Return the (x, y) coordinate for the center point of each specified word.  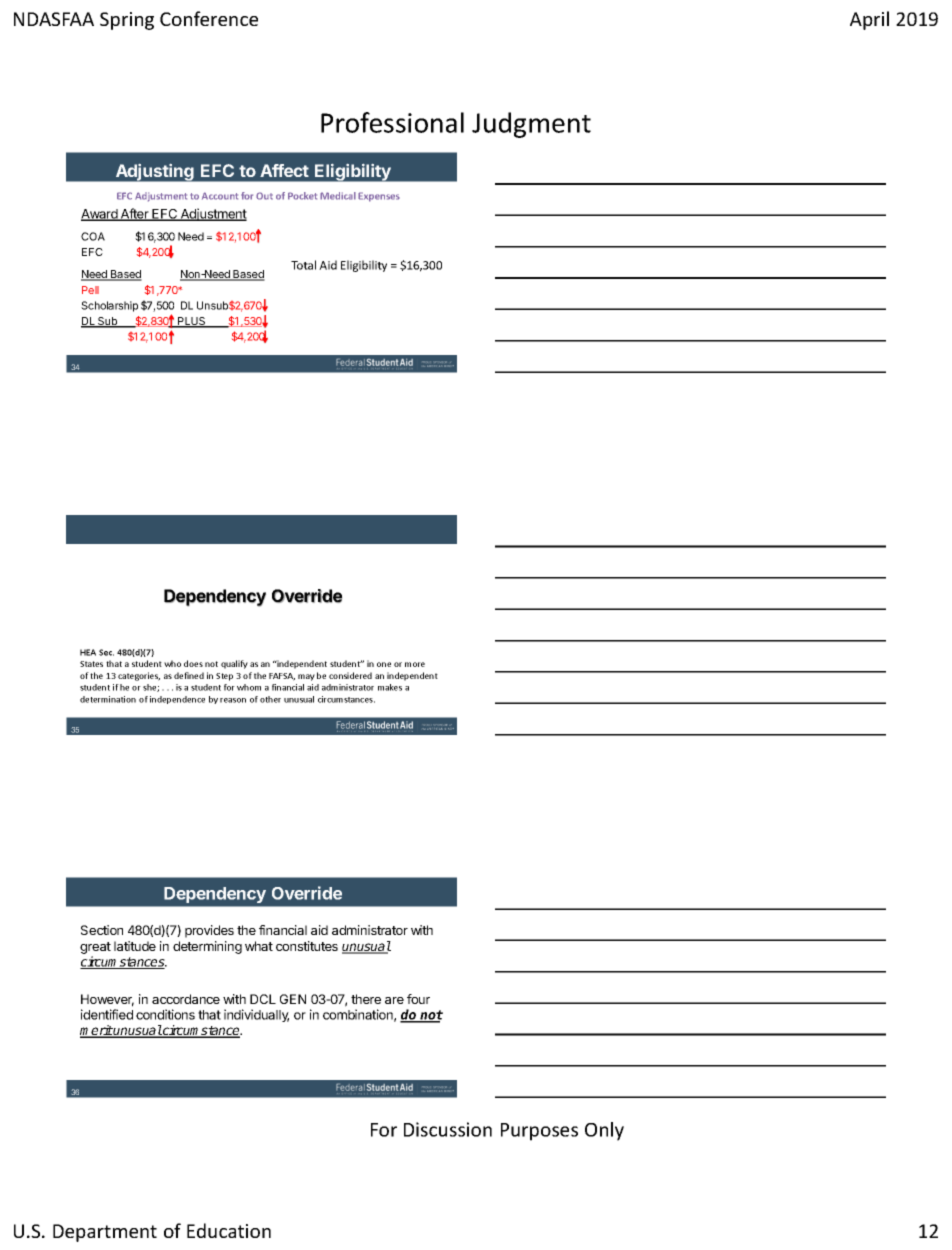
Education (229, 1230)
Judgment (531, 125)
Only (604, 1131)
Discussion (448, 1129)
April (869, 20)
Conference (209, 18)
